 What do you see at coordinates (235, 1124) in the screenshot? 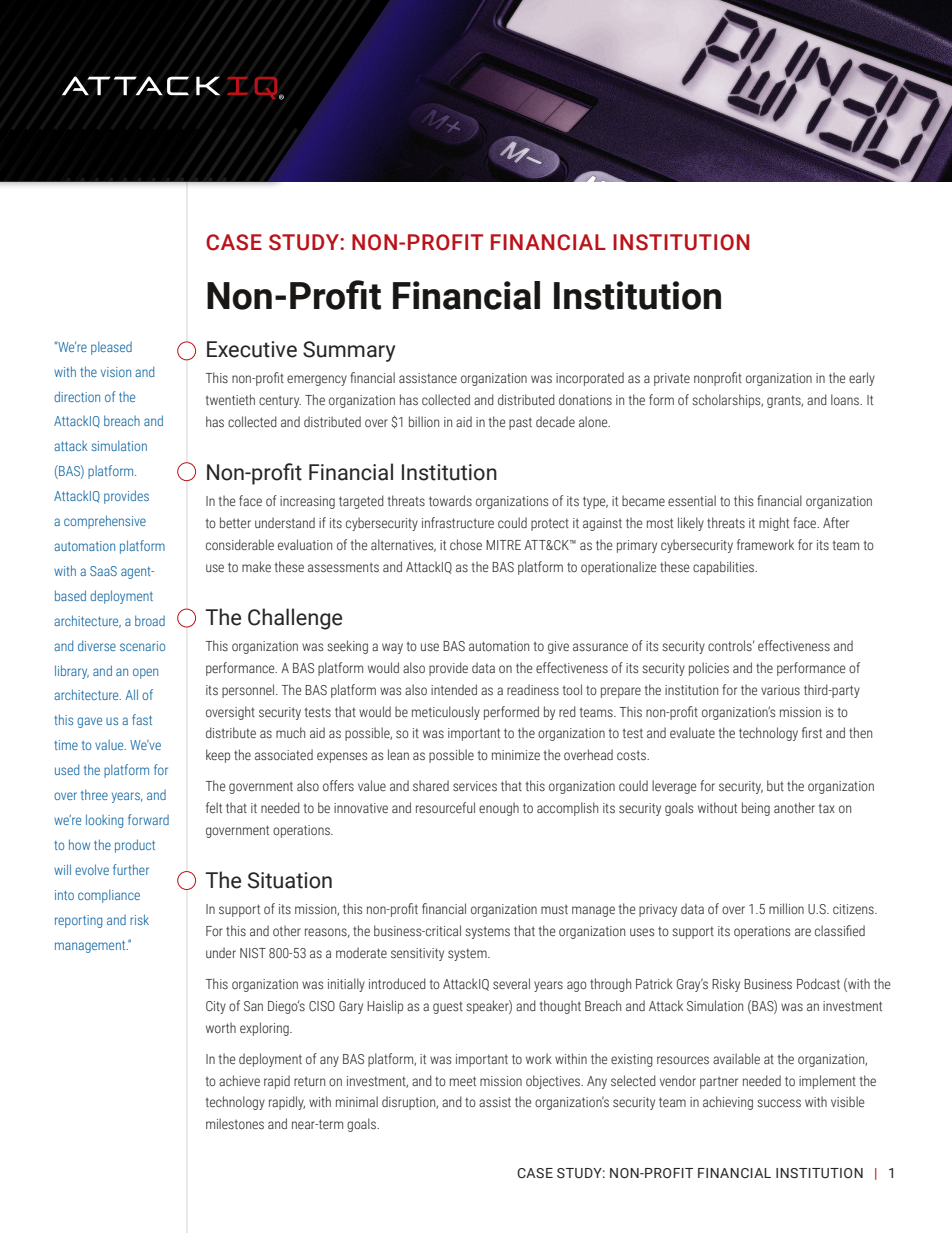
I see `milestones` at bounding box center [235, 1124].
